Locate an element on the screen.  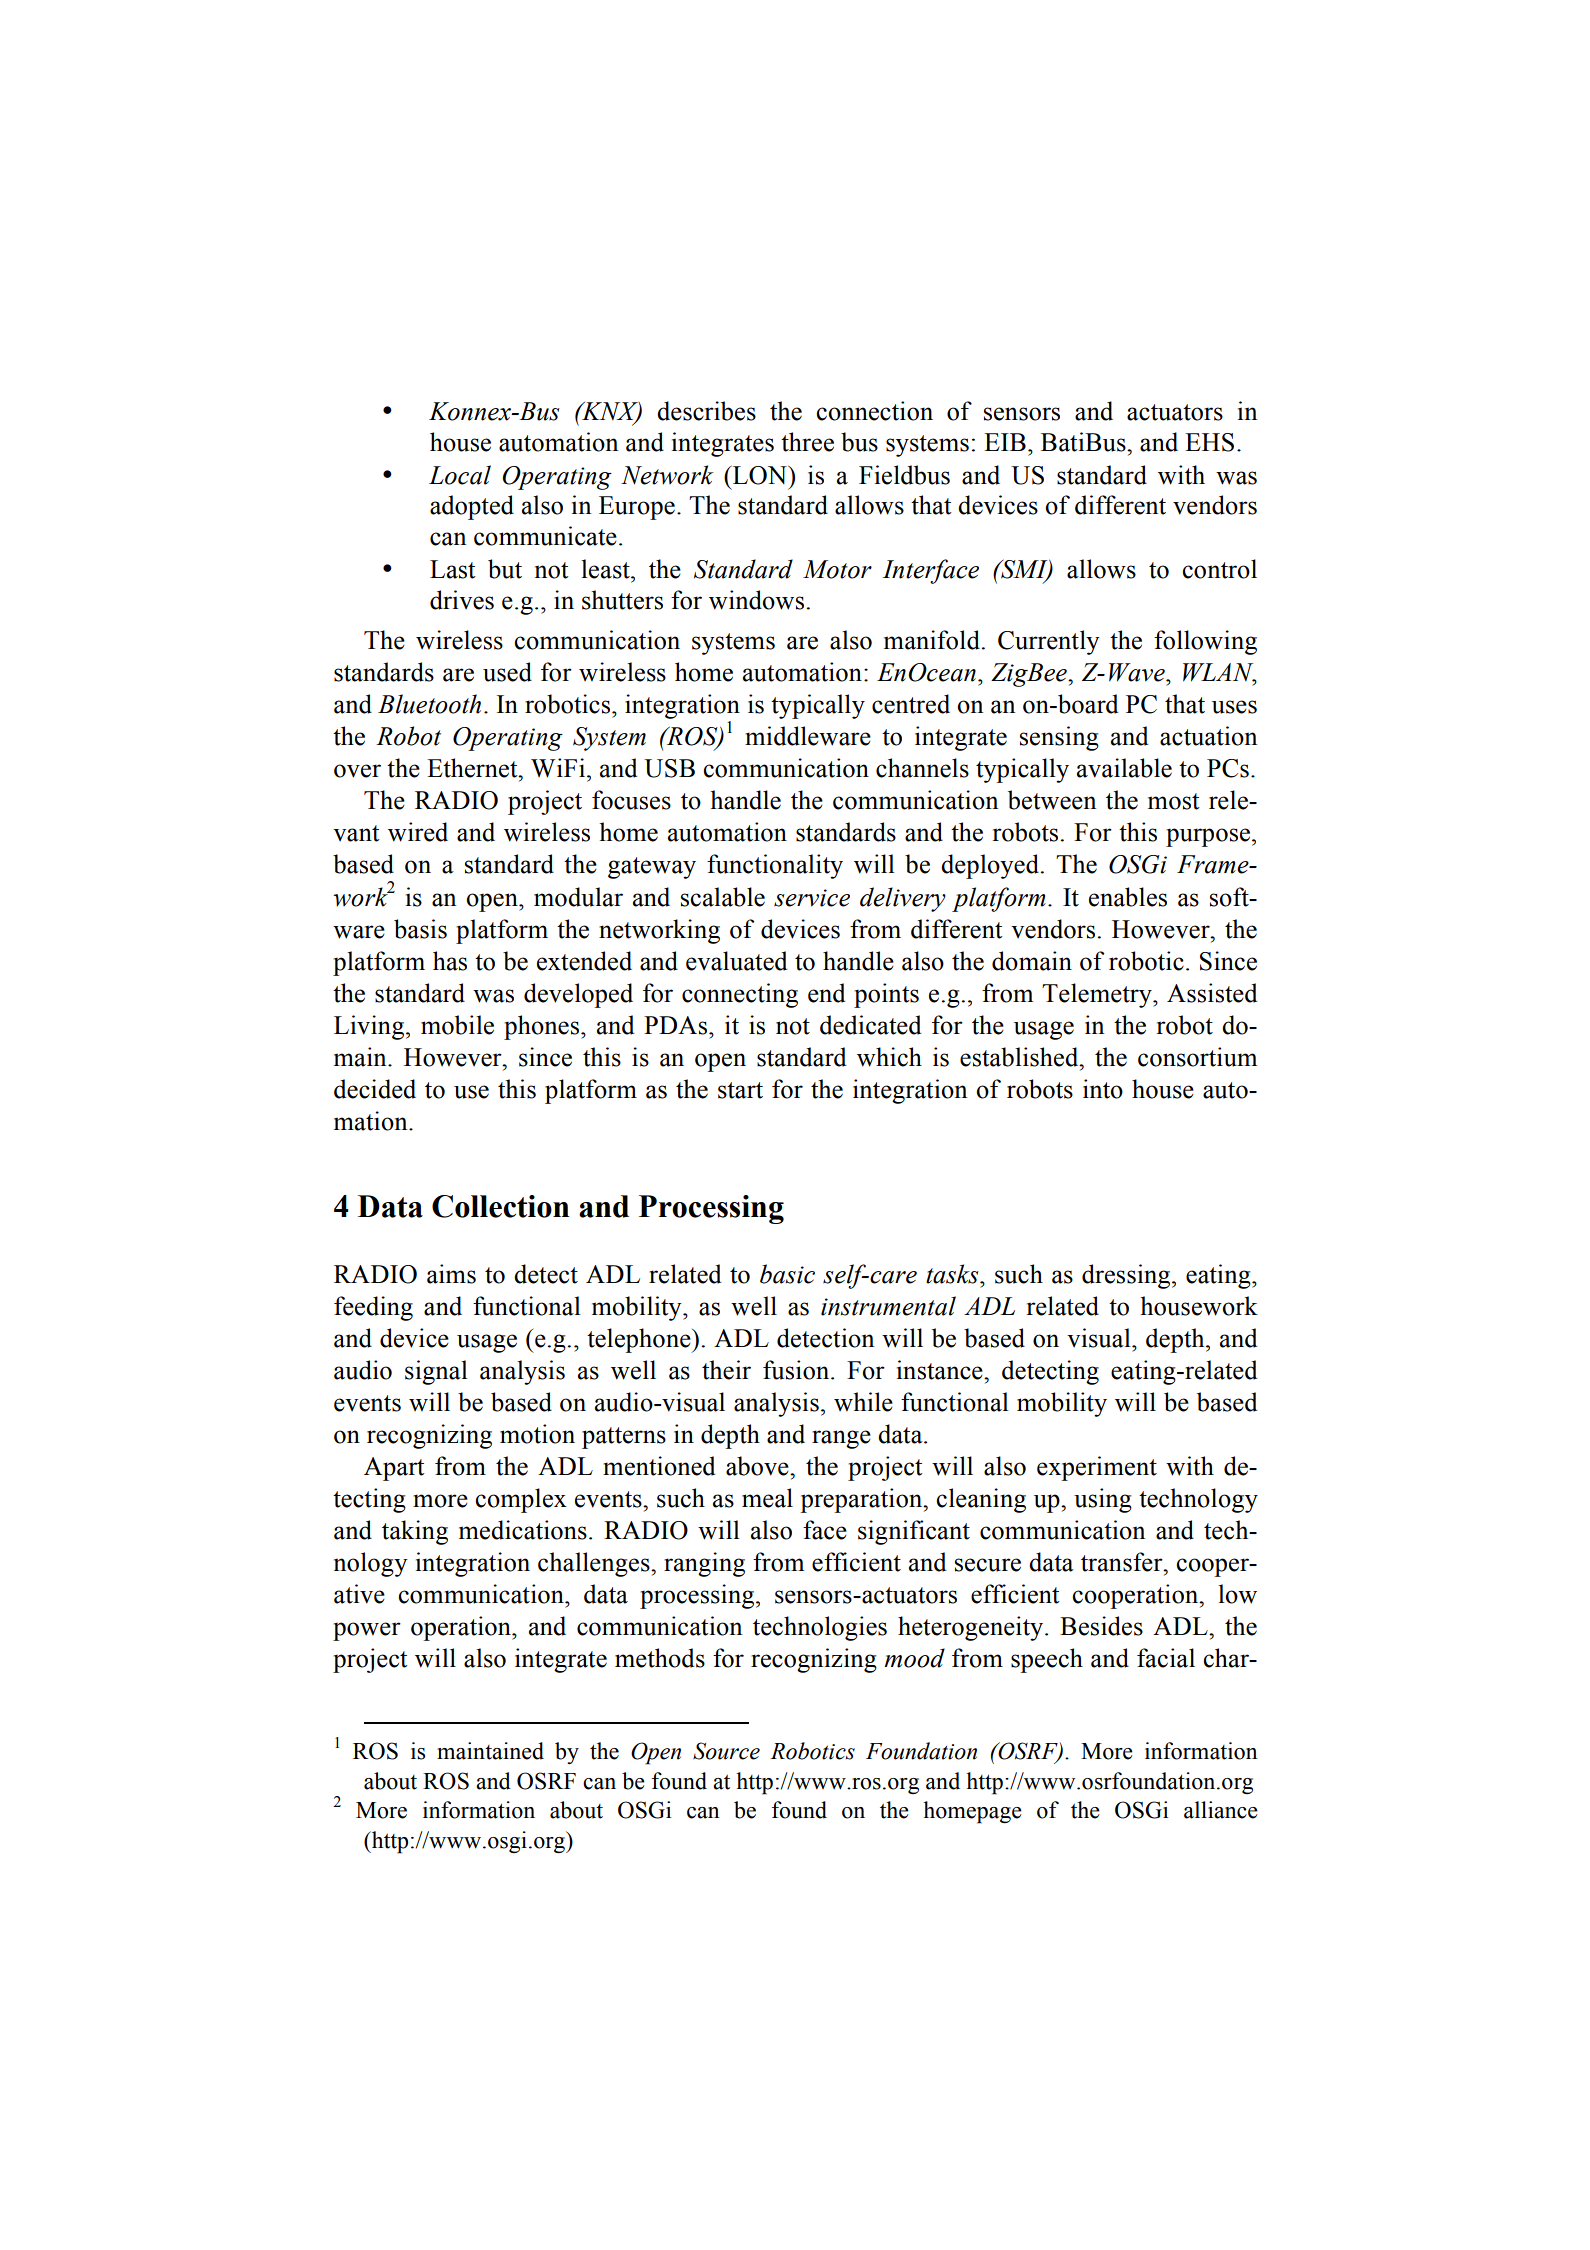
power is located at coordinates (367, 1631).
